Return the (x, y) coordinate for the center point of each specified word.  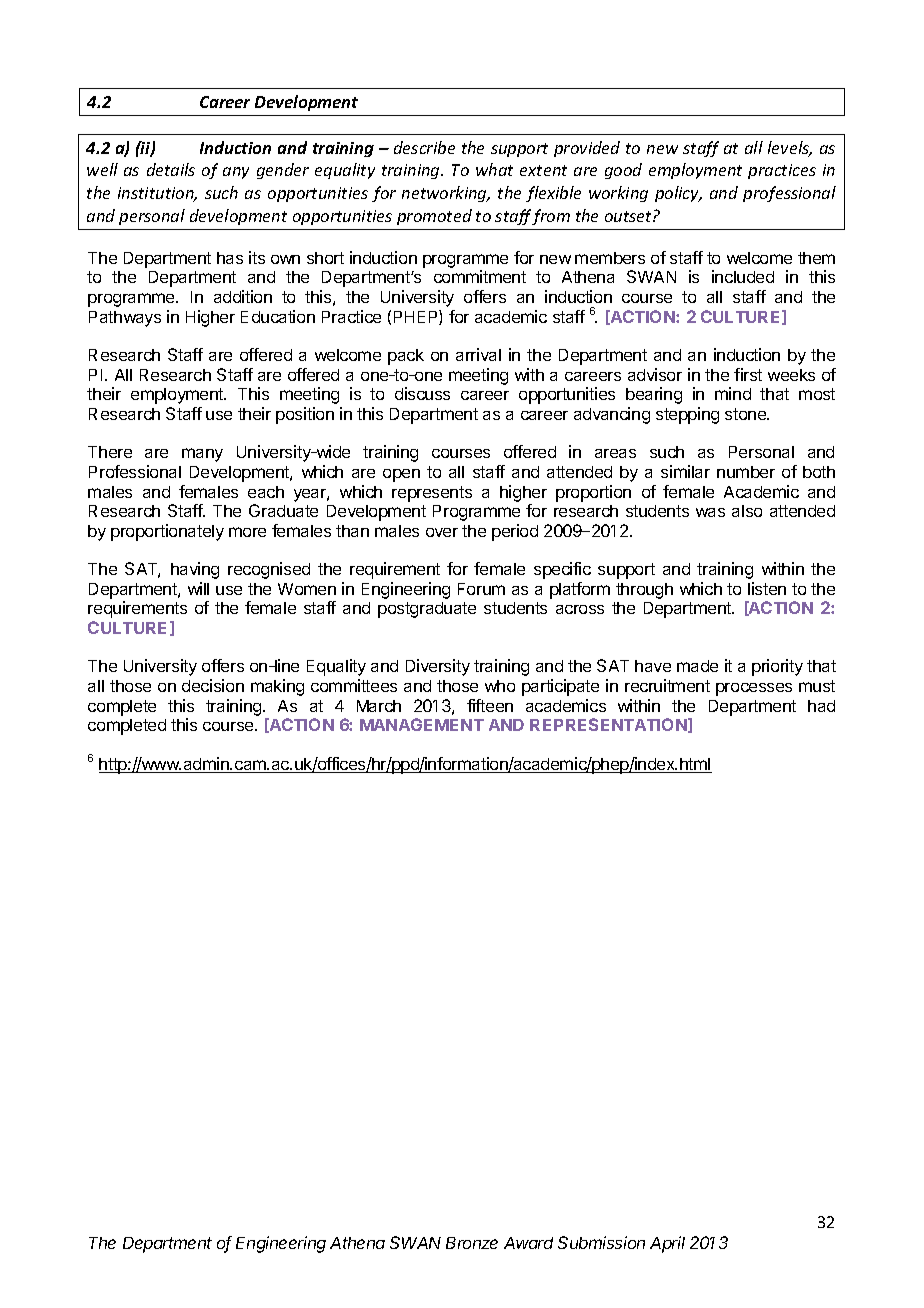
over (442, 532)
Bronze (472, 1243)
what (494, 169)
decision (213, 685)
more (247, 532)
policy (678, 194)
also (747, 511)
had (821, 706)
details (171, 169)
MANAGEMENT (422, 724)
